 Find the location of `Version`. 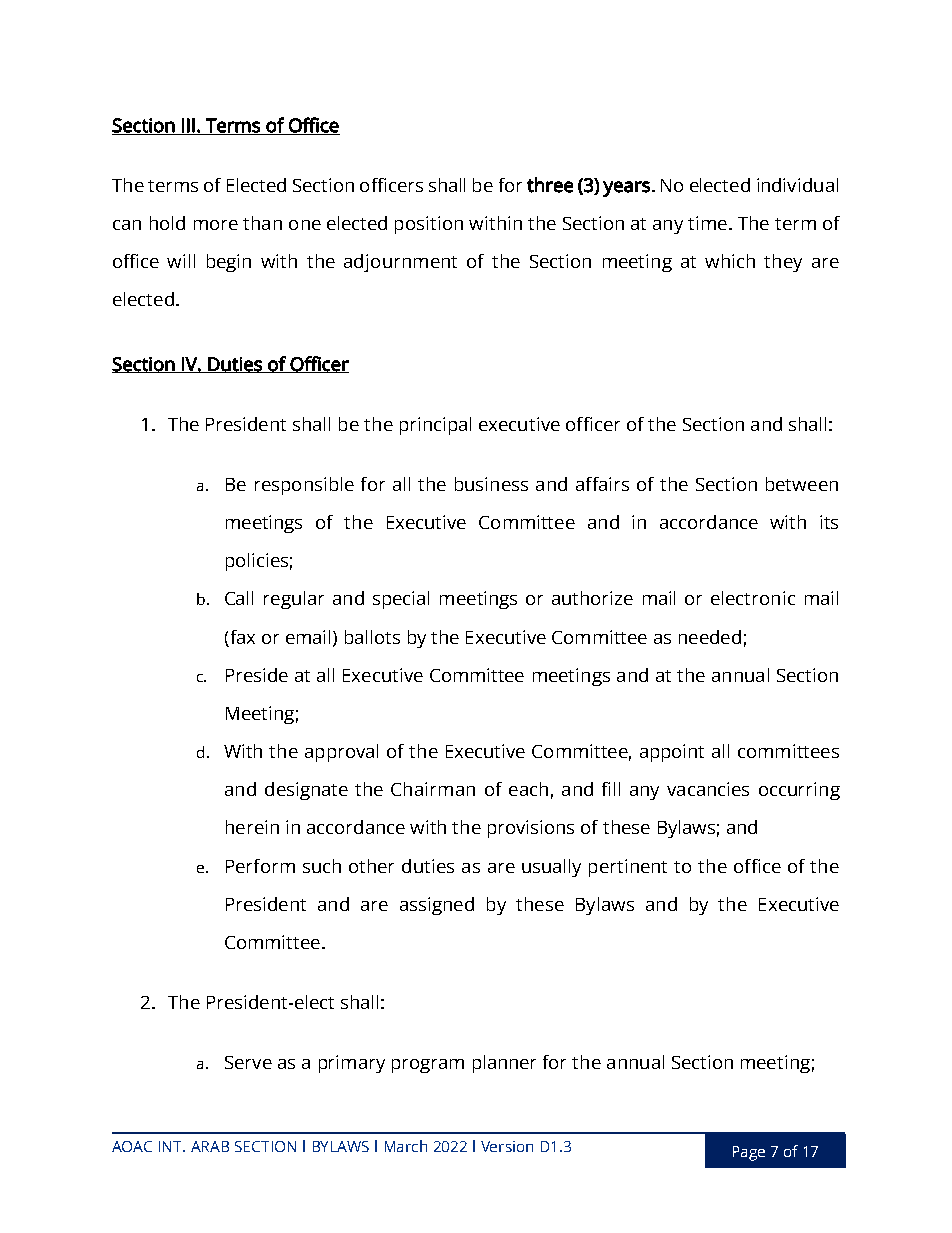

Version is located at coordinates (507, 1146).
